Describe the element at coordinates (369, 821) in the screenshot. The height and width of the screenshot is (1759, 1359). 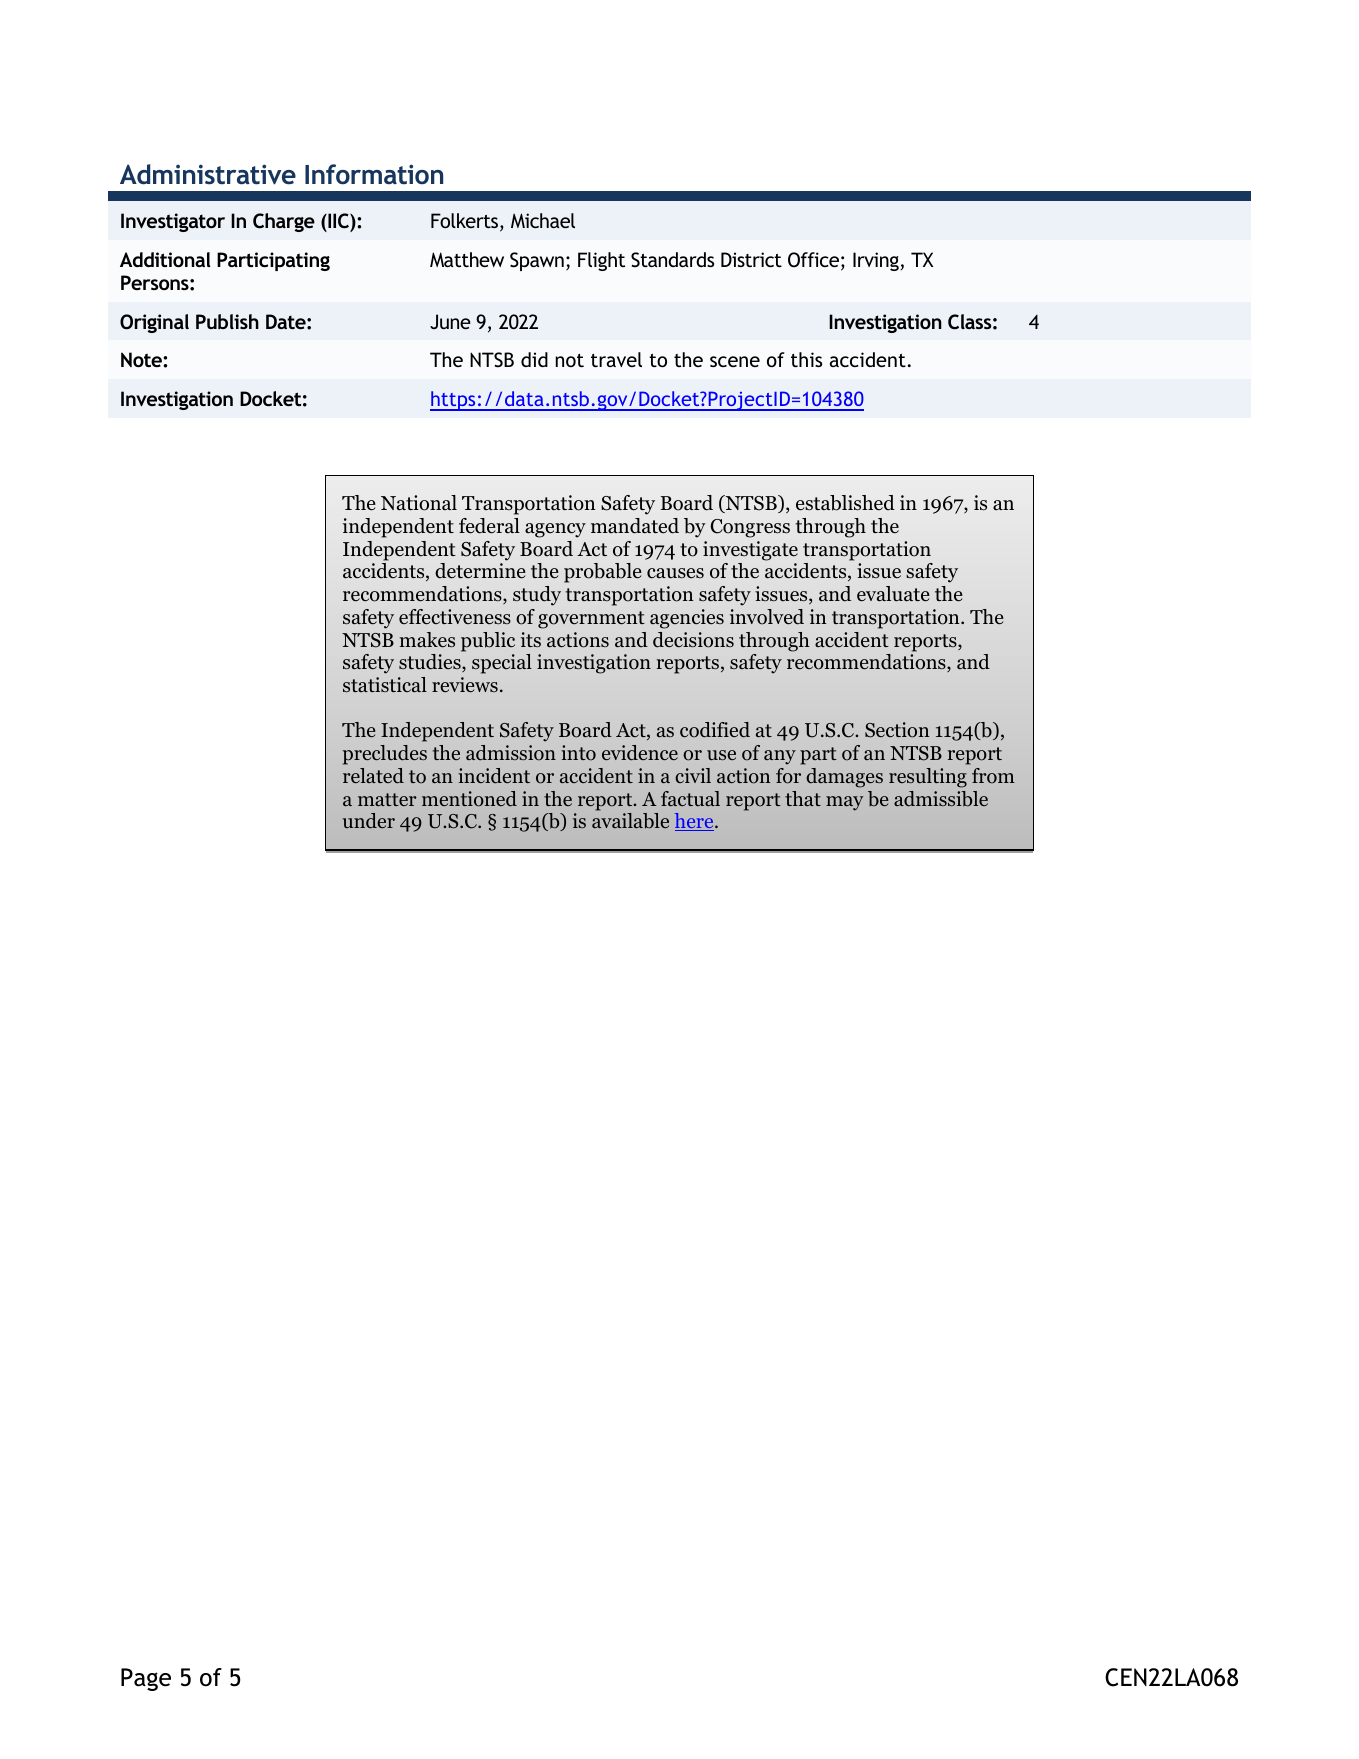
I see `under` at that location.
